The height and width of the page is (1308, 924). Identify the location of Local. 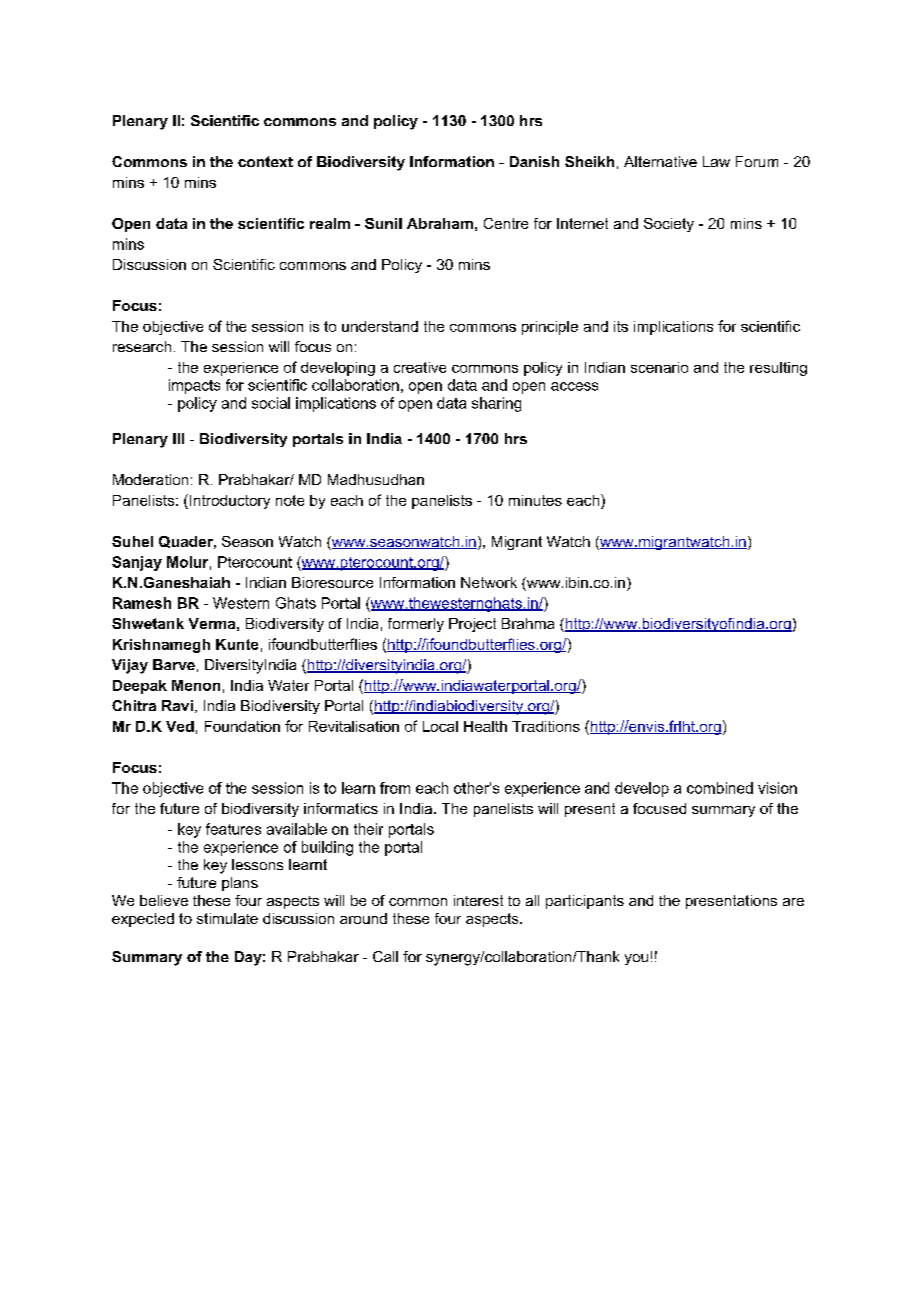
(440, 726).
